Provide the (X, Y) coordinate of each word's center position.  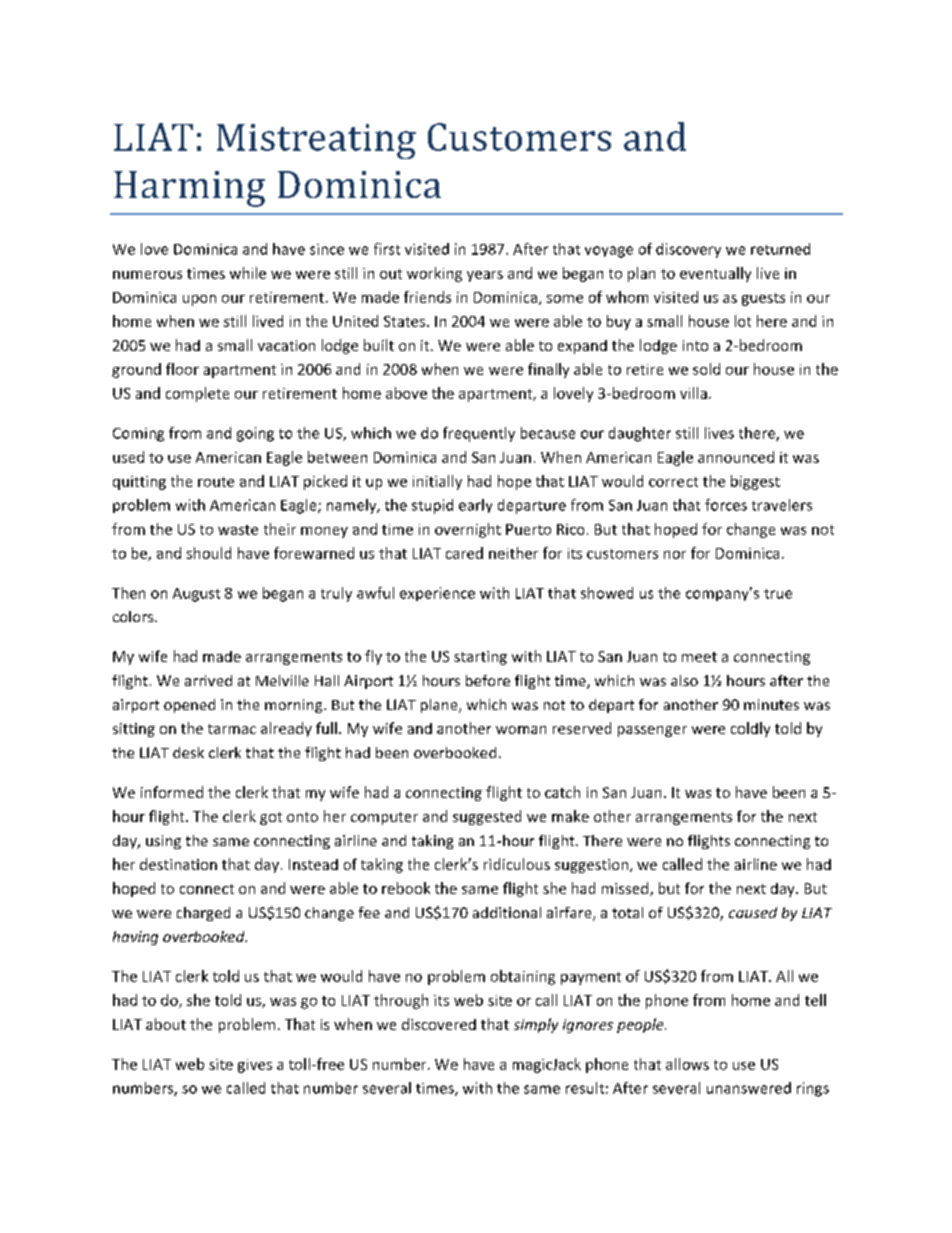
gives (255, 1066)
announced (736, 457)
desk (188, 752)
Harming (189, 189)
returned (780, 249)
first (387, 249)
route (216, 482)
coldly (750, 729)
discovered (439, 1024)
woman (521, 730)
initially (437, 482)
